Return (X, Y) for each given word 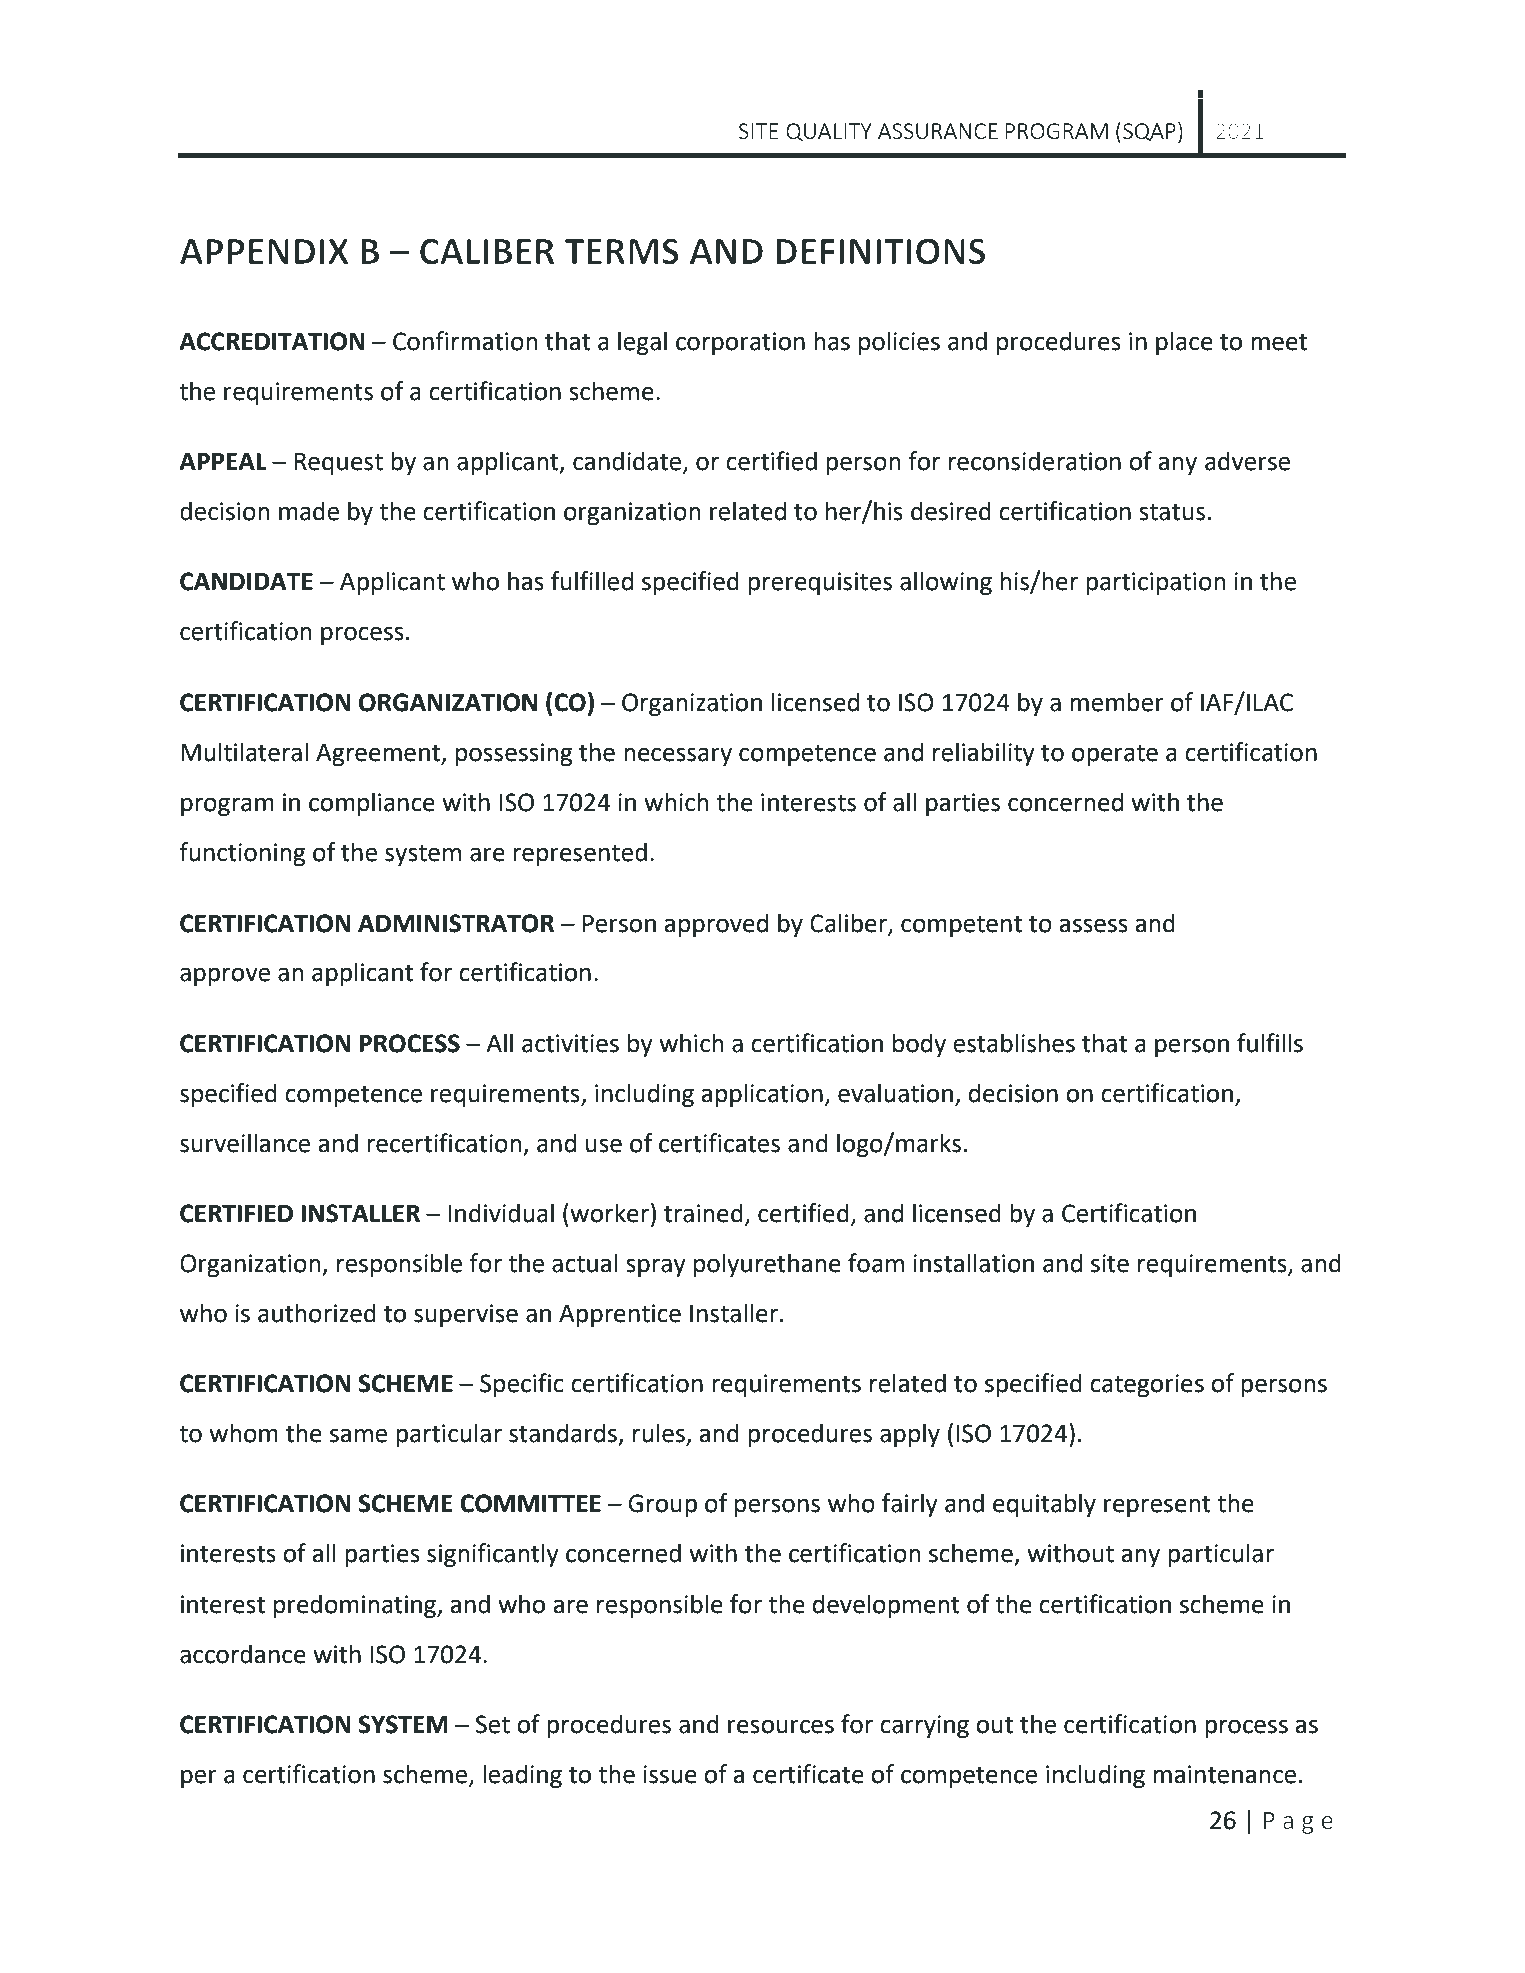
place (1184, 343)
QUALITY (829, 132)
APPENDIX (264, 251)
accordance (243, 1654)
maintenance (1224, 1774)
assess (1093, 925)
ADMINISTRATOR (456, 923)
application (762, 1095)
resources (781, 1726)
